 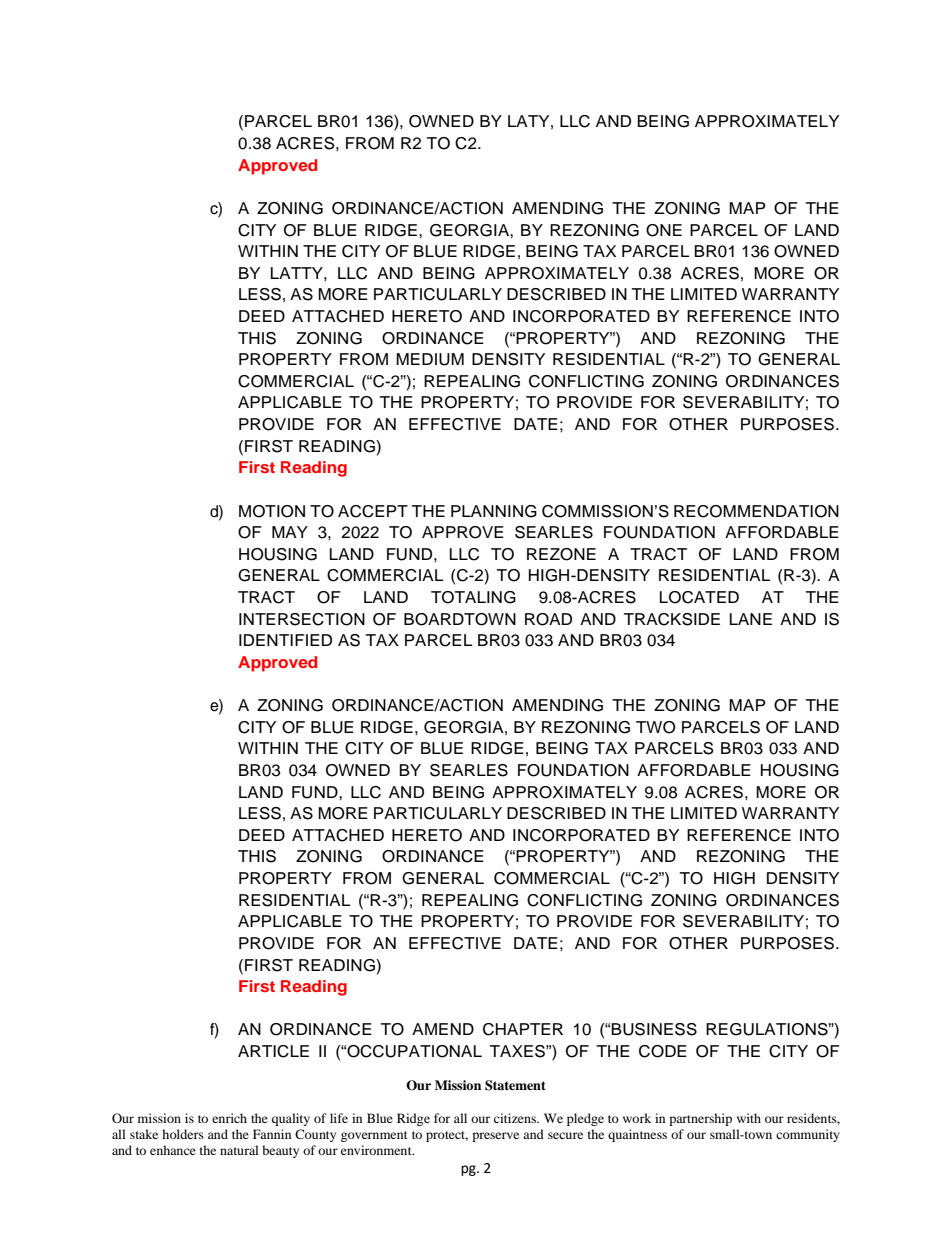 What do you see at coordinates (756, 511) in the document?
I see `RECOMMENDATION` at bounding box center [756, 511].
